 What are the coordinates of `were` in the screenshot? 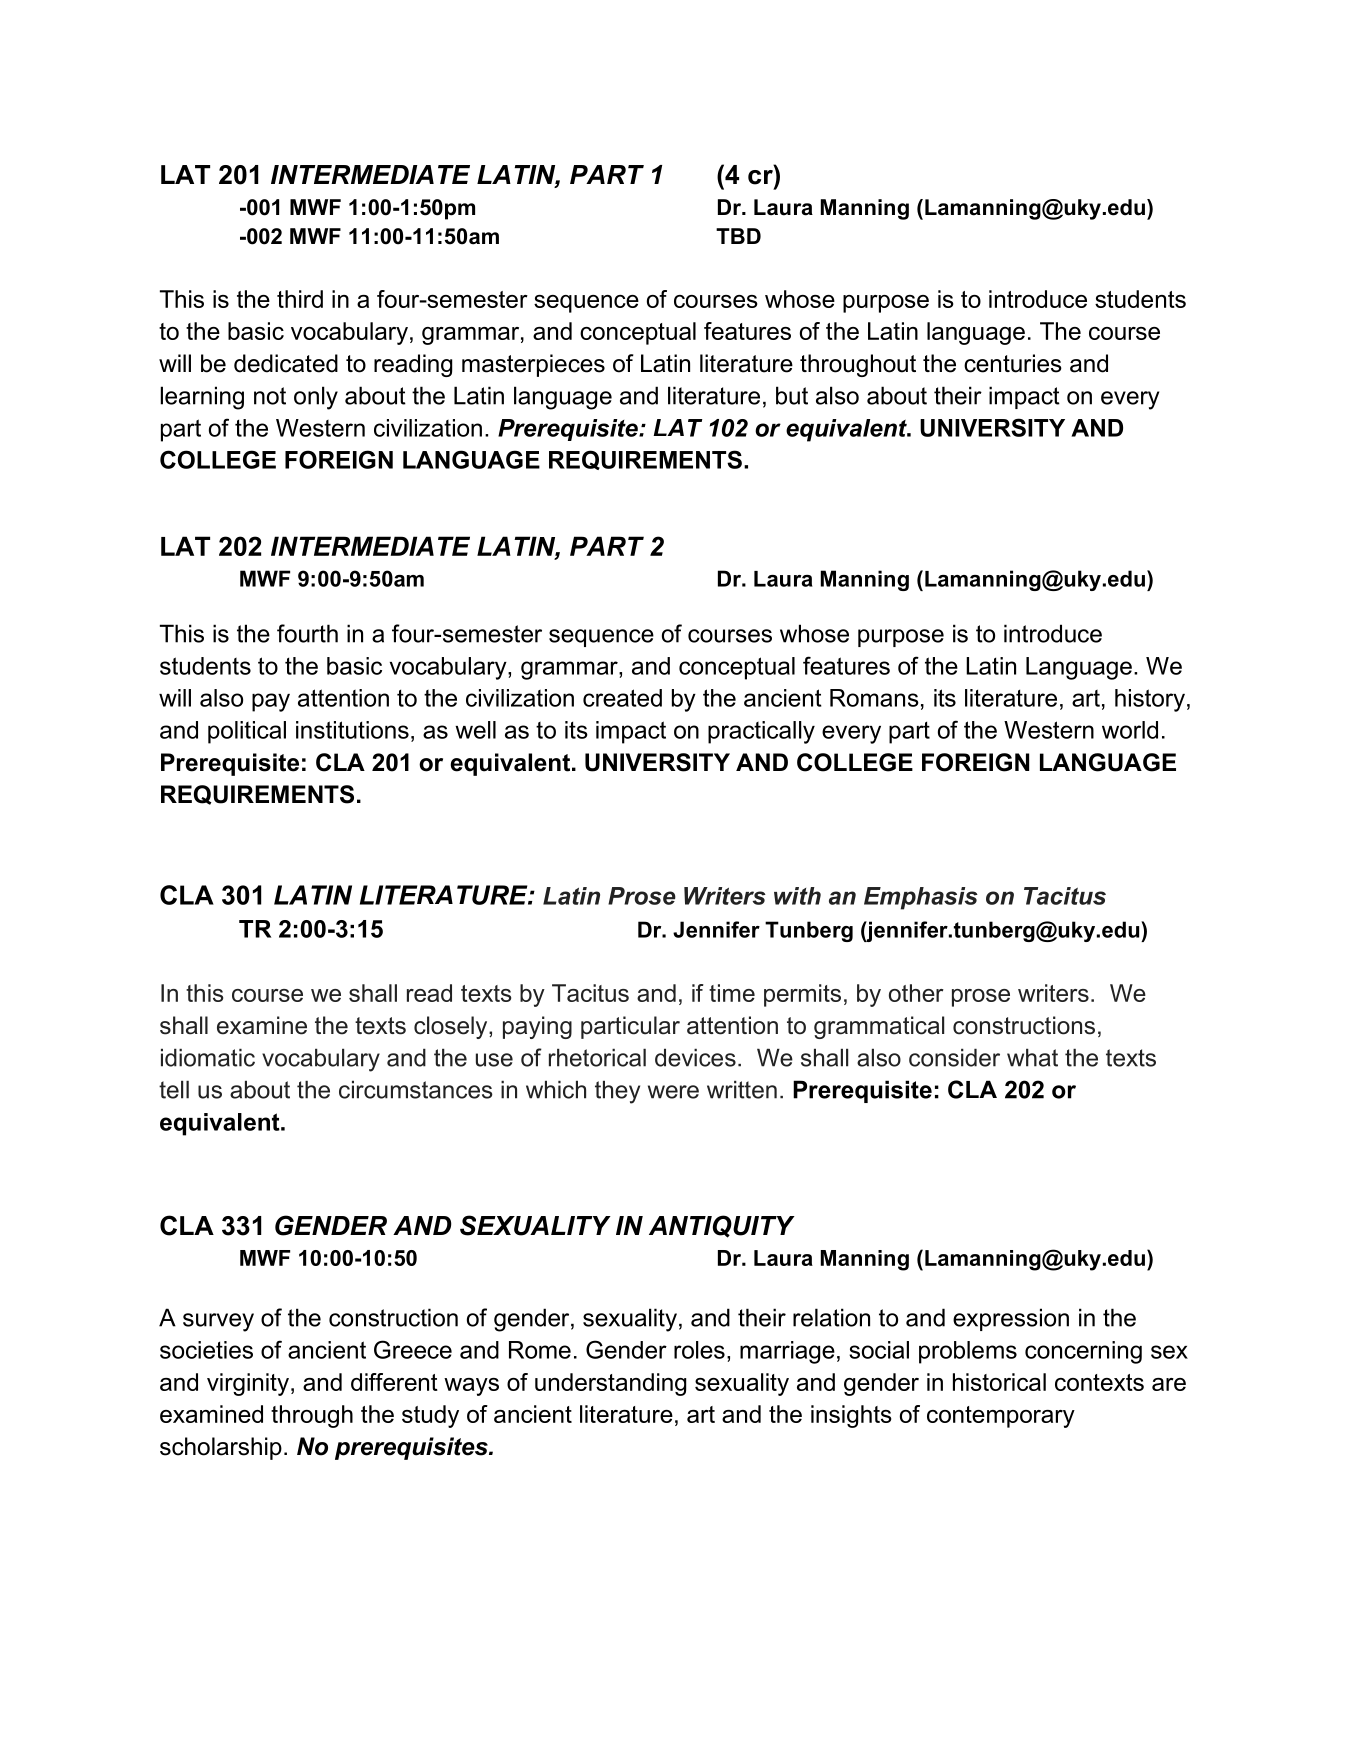 It's located at (673, 1092).
